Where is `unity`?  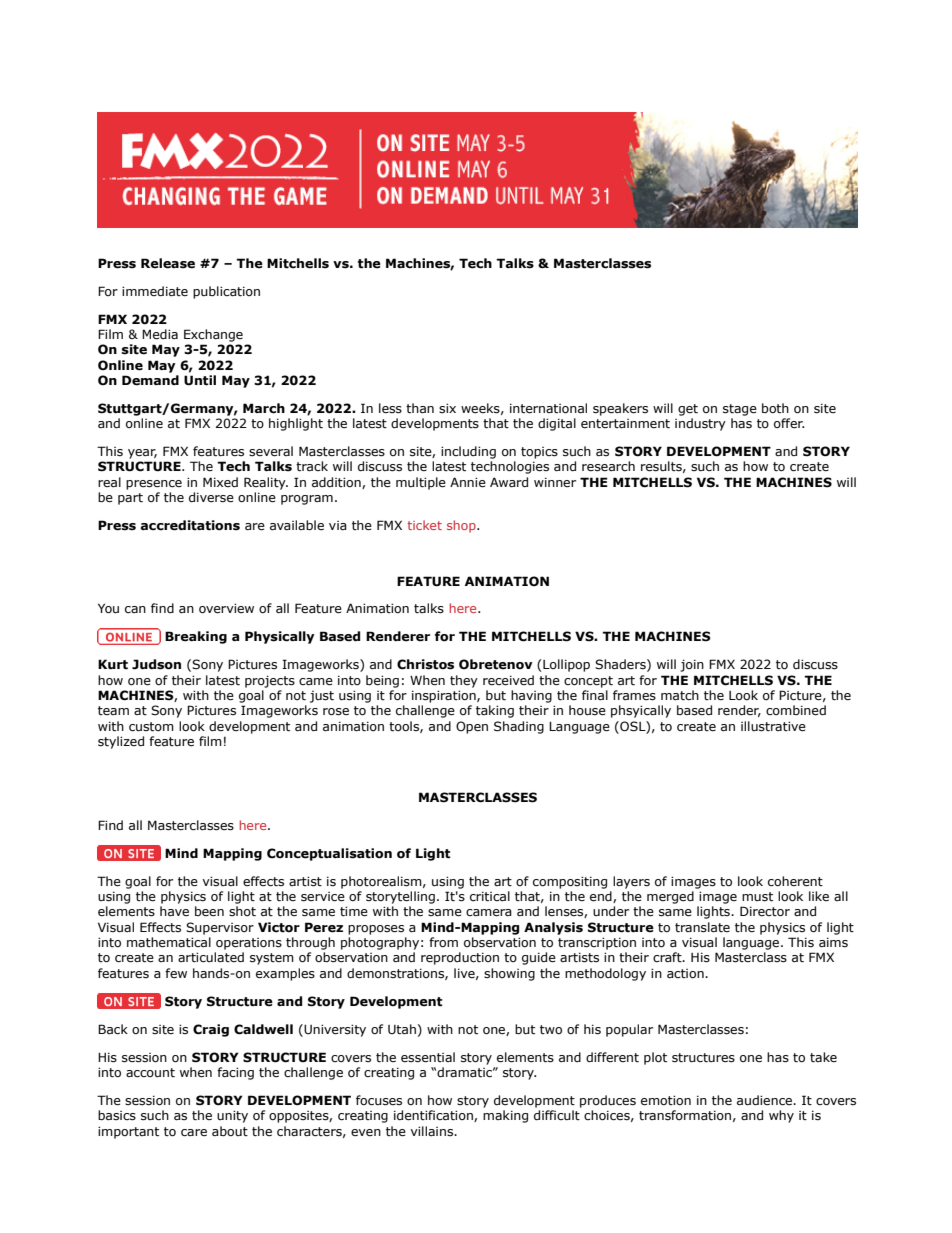 unity is located at coordinates (232, 1116).
